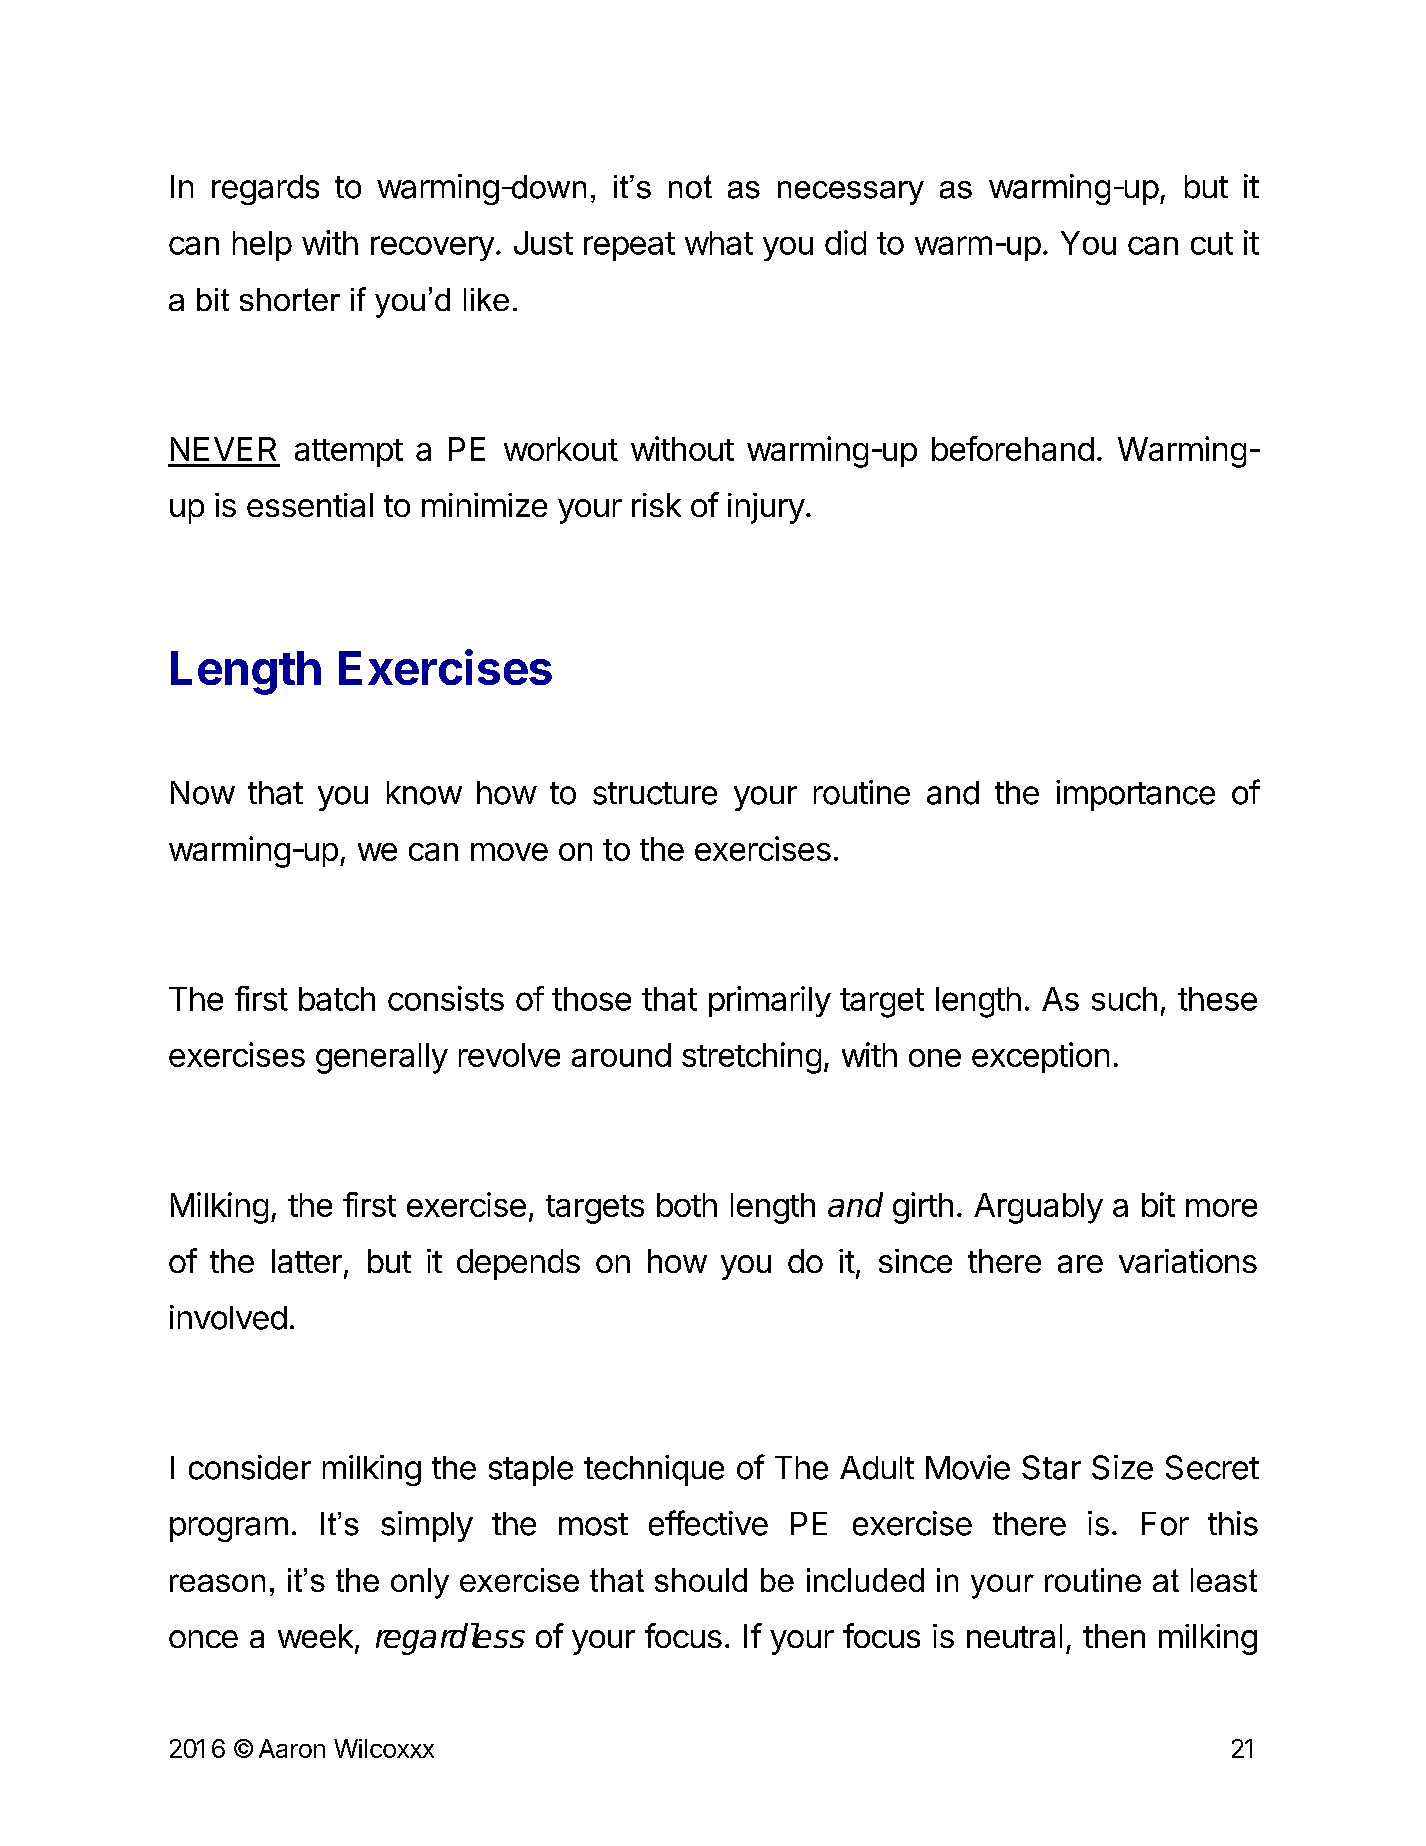 Image resolution: width=1426 pixels, height=1846 pixels. Describe the element at coordinates (719, 243) in the document. I see `what` at that location.
